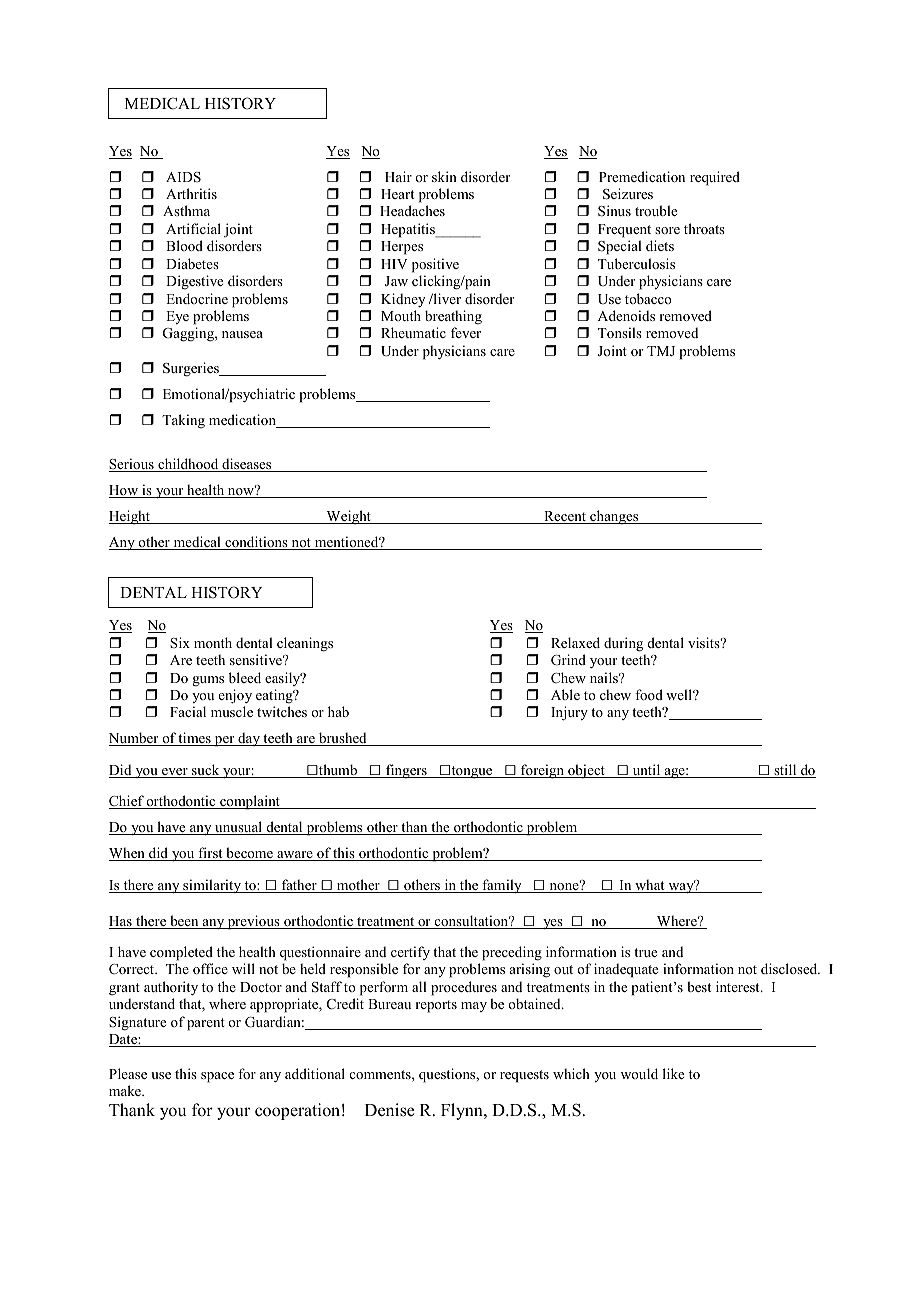 The height and width of the image is (1308, 924). Describe the element at coordinates (406, 771) in the image. I see `fingers` at that location.
